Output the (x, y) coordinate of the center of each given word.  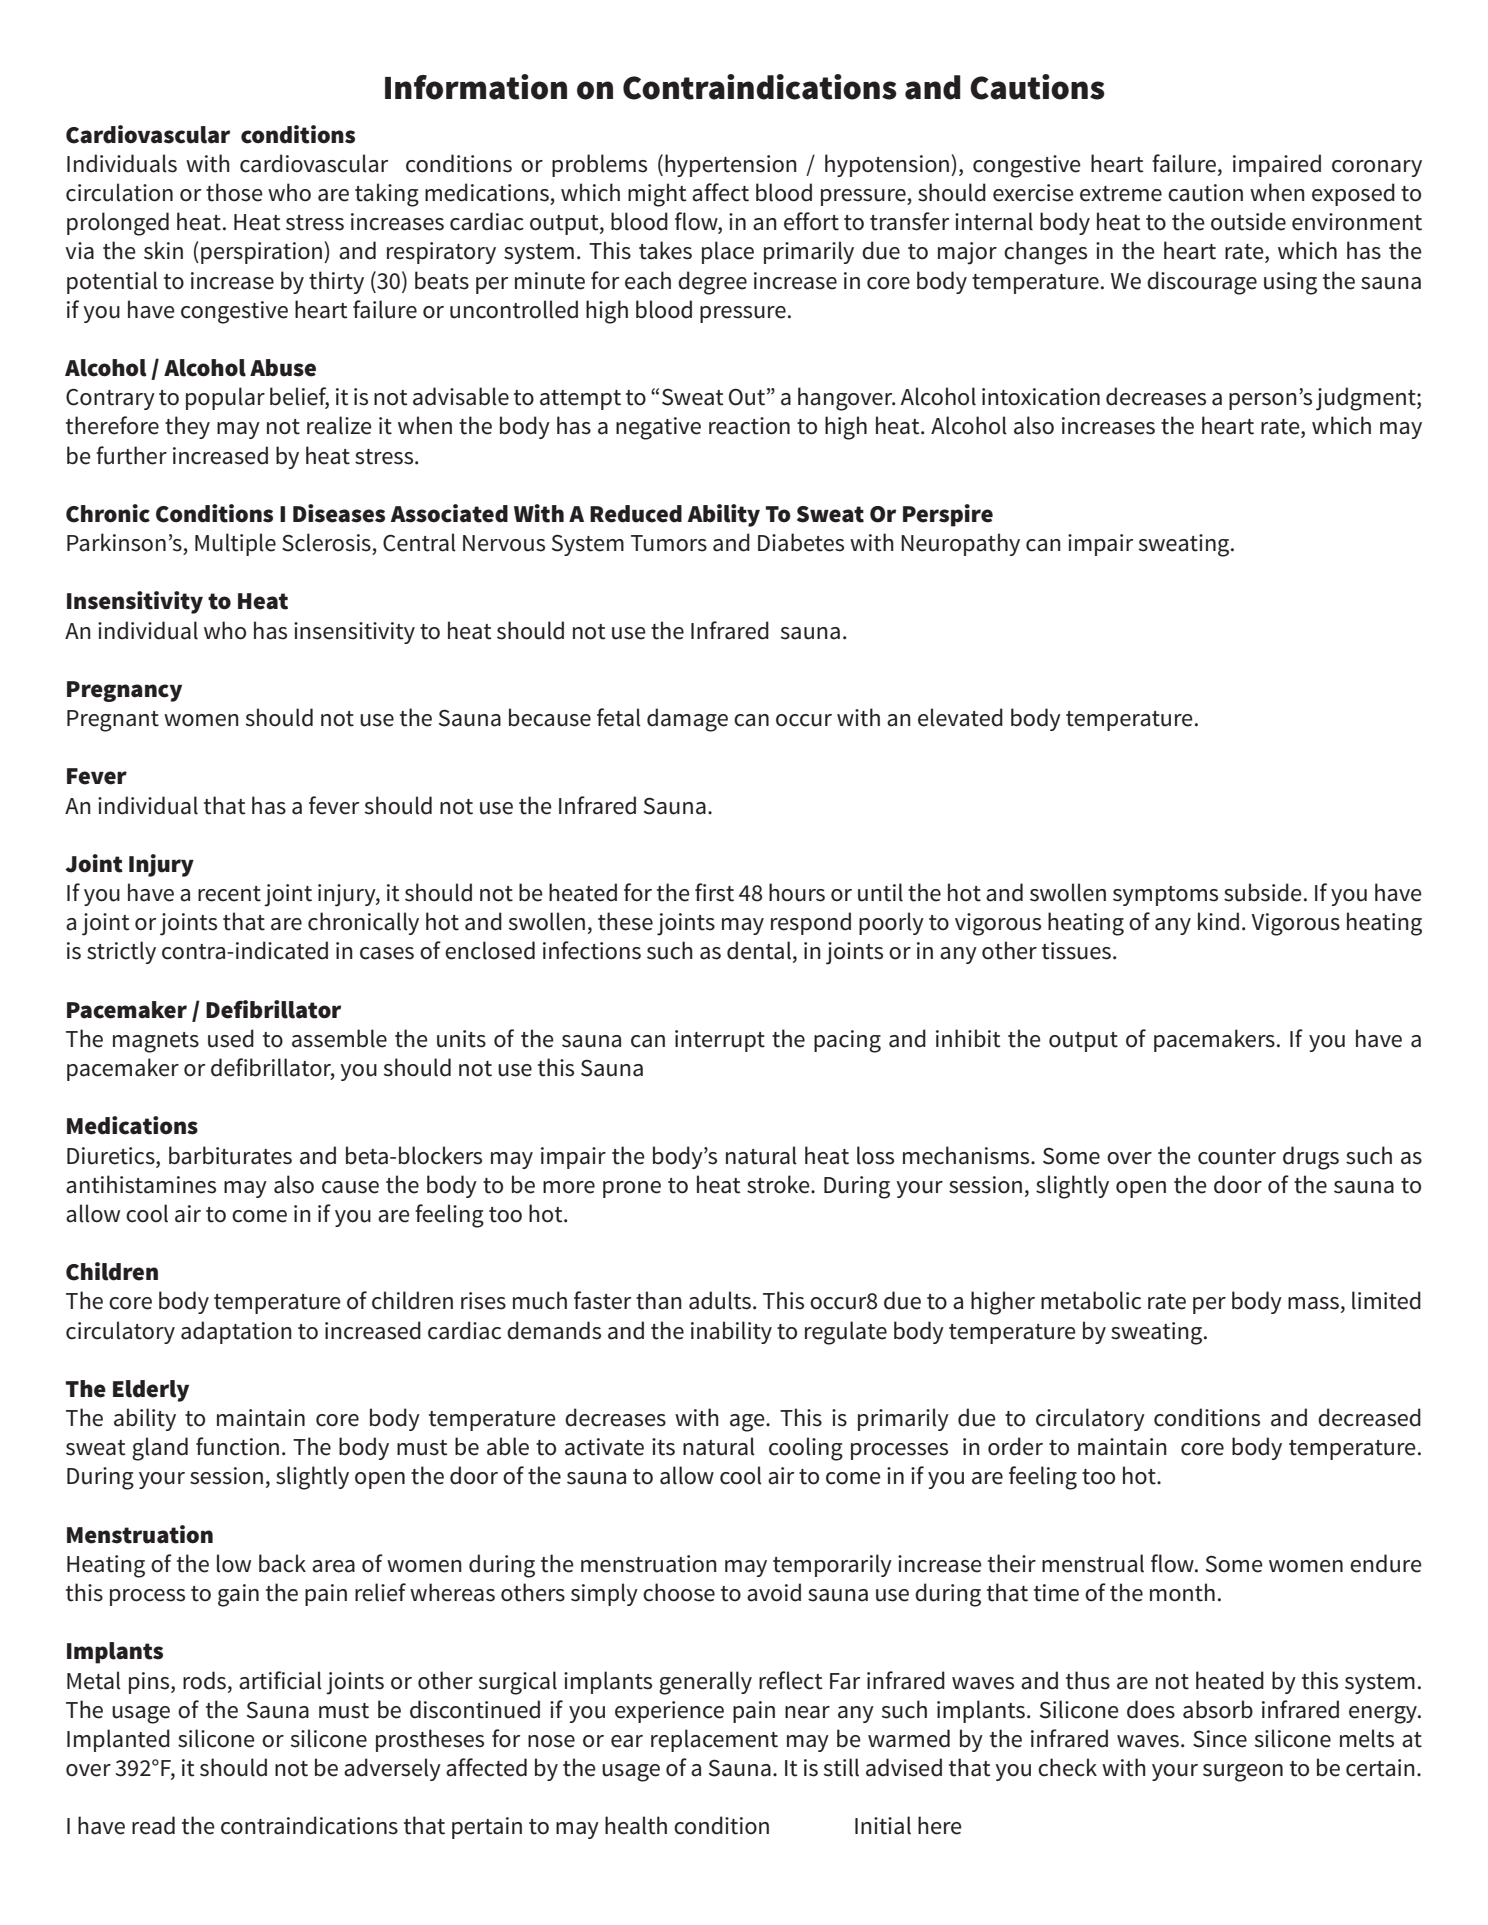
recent (229, 894)
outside (1248, 221)
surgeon (1243, 1773)
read (153, 1825)
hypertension (731, 165)
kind (1218, 921)
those (234, 192)
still (841, 1767)
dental (759, 950)
